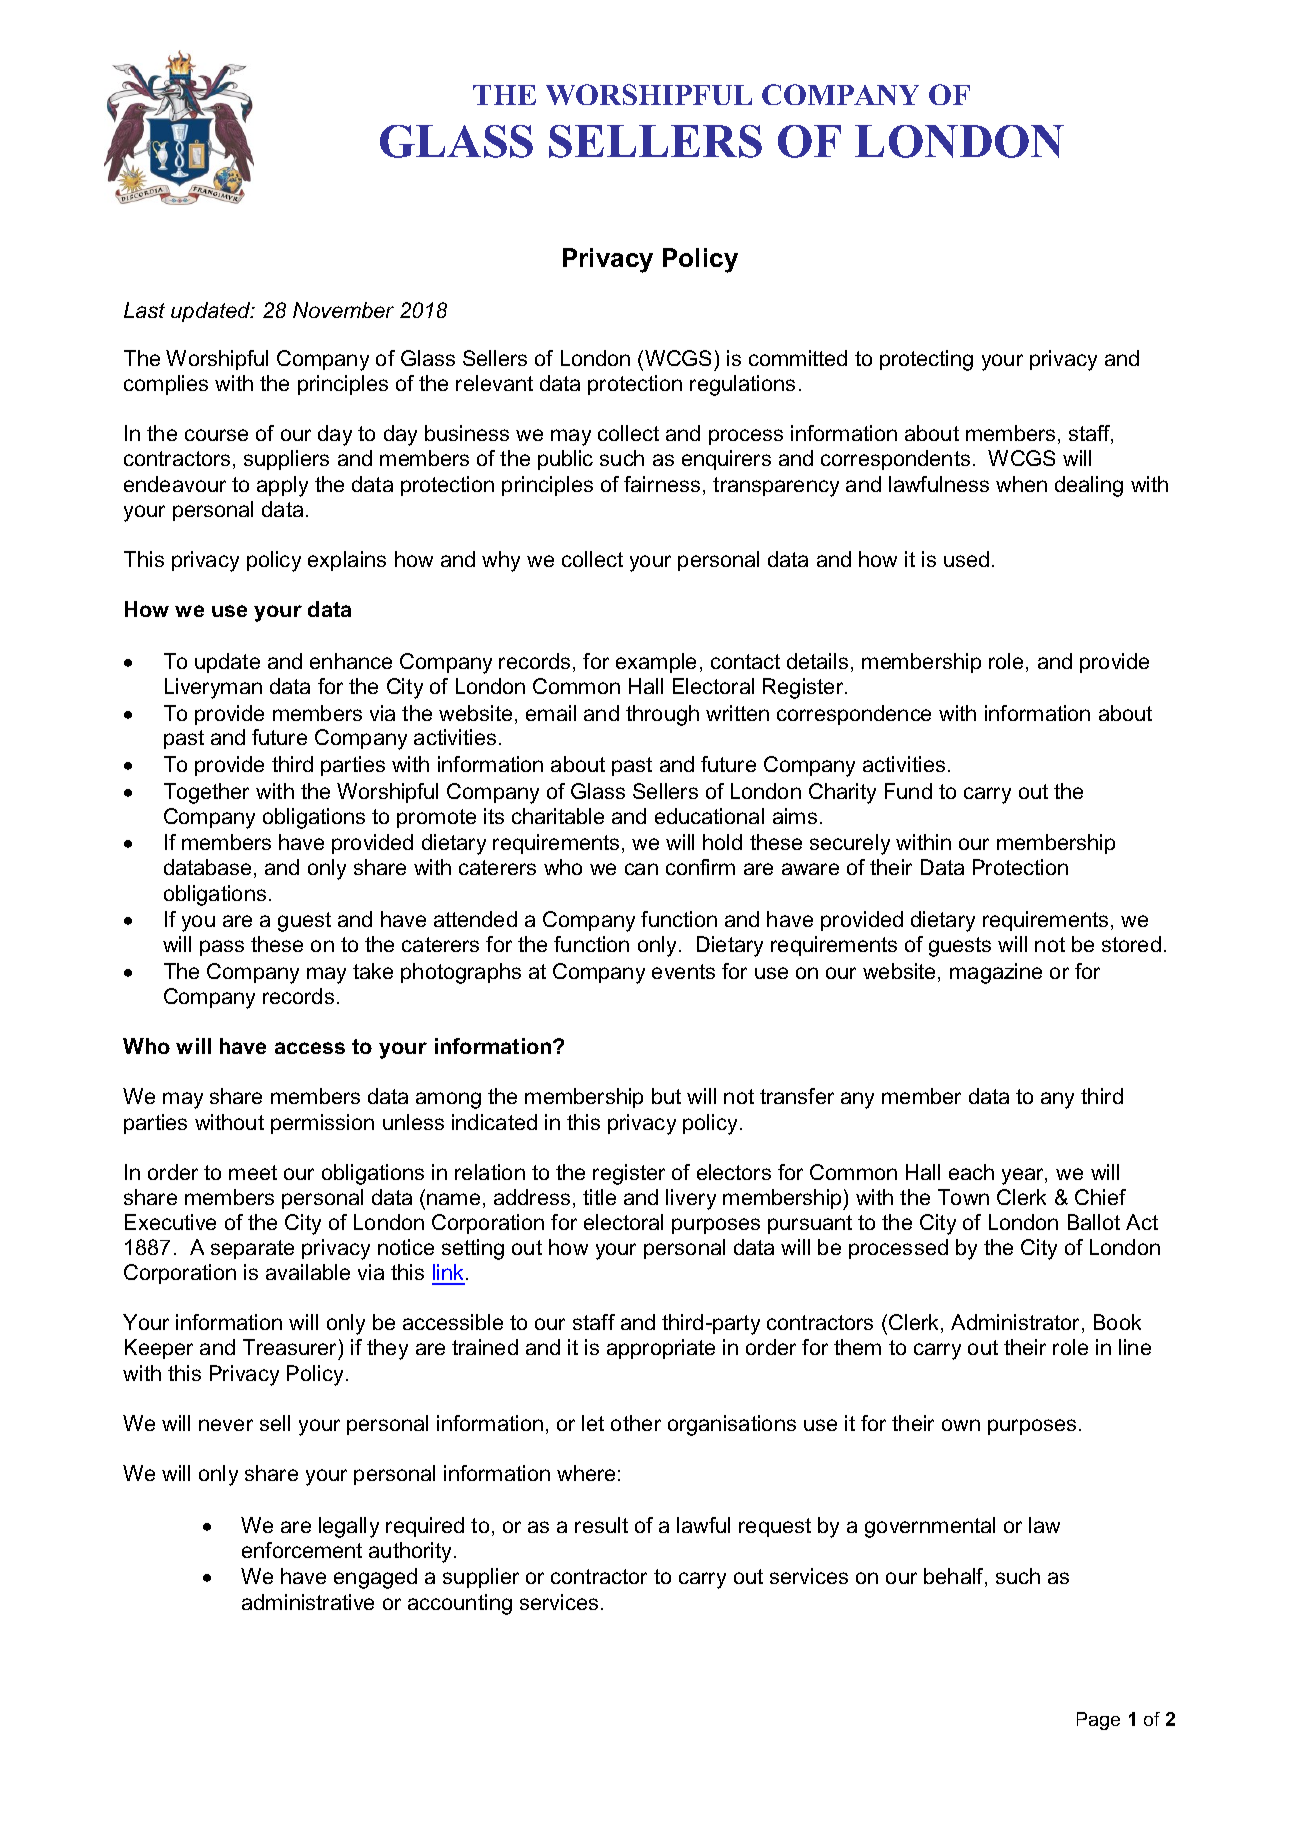  What do you see at coordinates (308, 1602) in the screenshot?
I see `administrative` at bounding box center [308, 1602].
